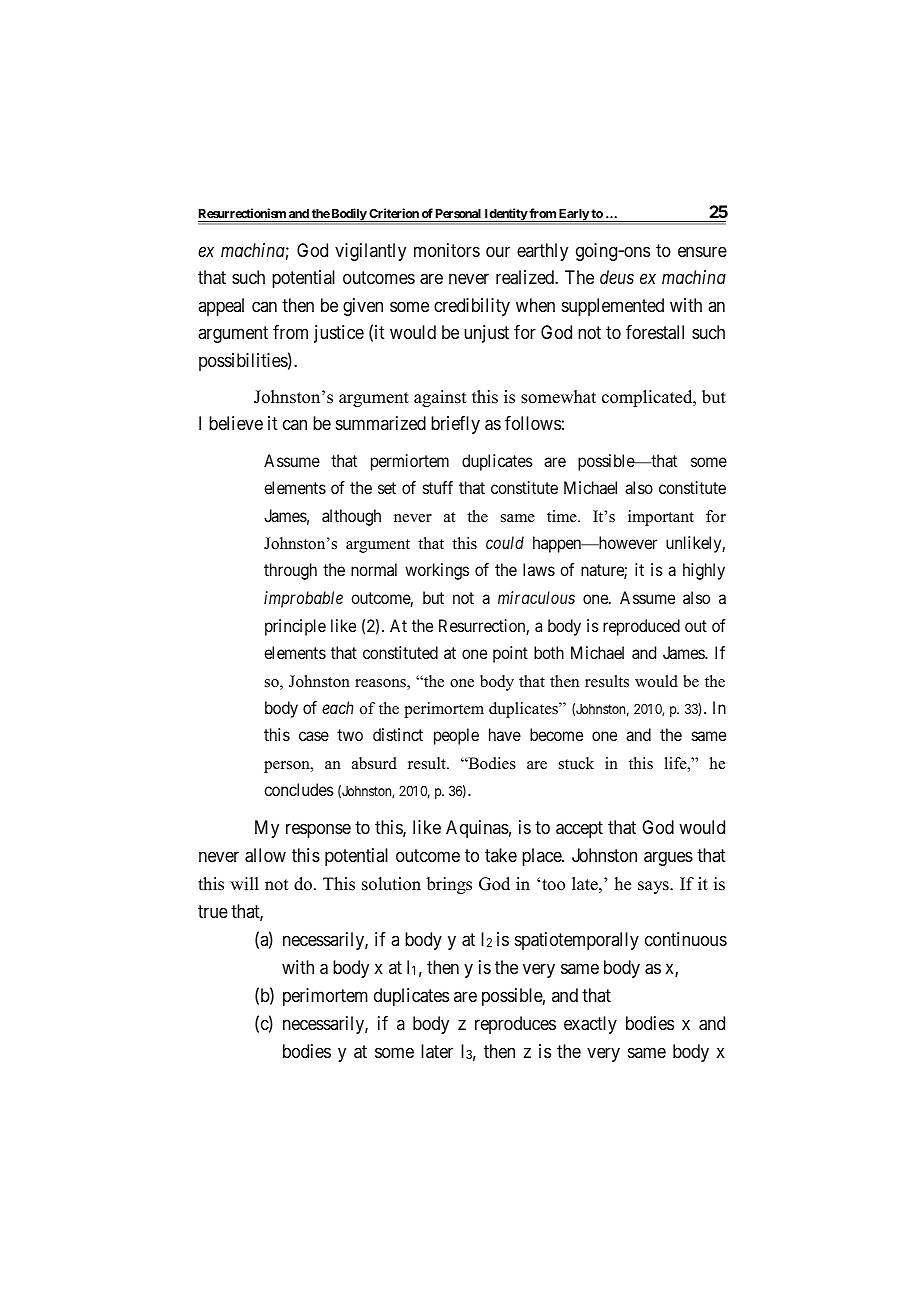 The height and width of the screenshot is (1308, 924). I want to click on Aquinas, so click(477, 829).
